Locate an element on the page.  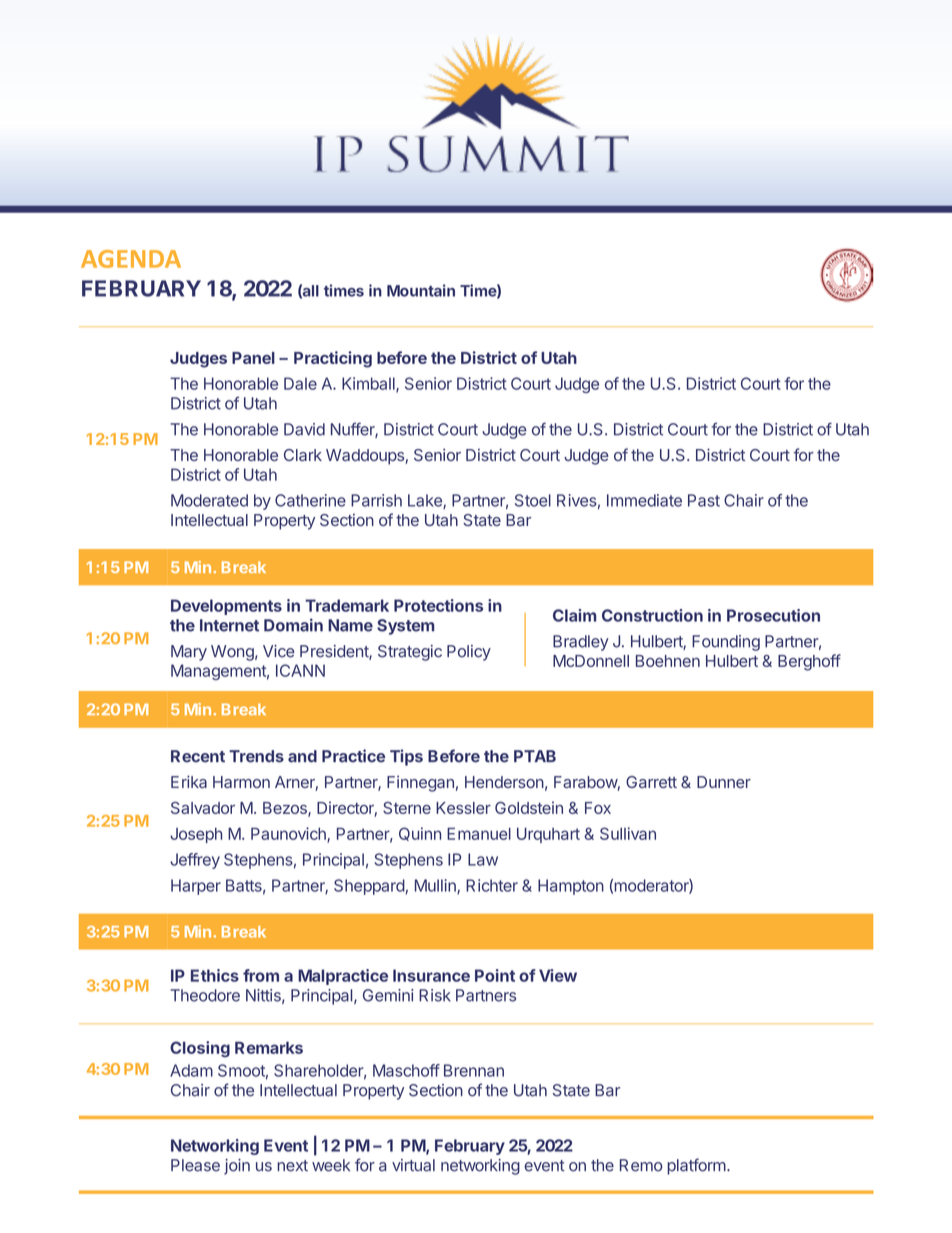
Please is located at coordinates (195, 1165).
